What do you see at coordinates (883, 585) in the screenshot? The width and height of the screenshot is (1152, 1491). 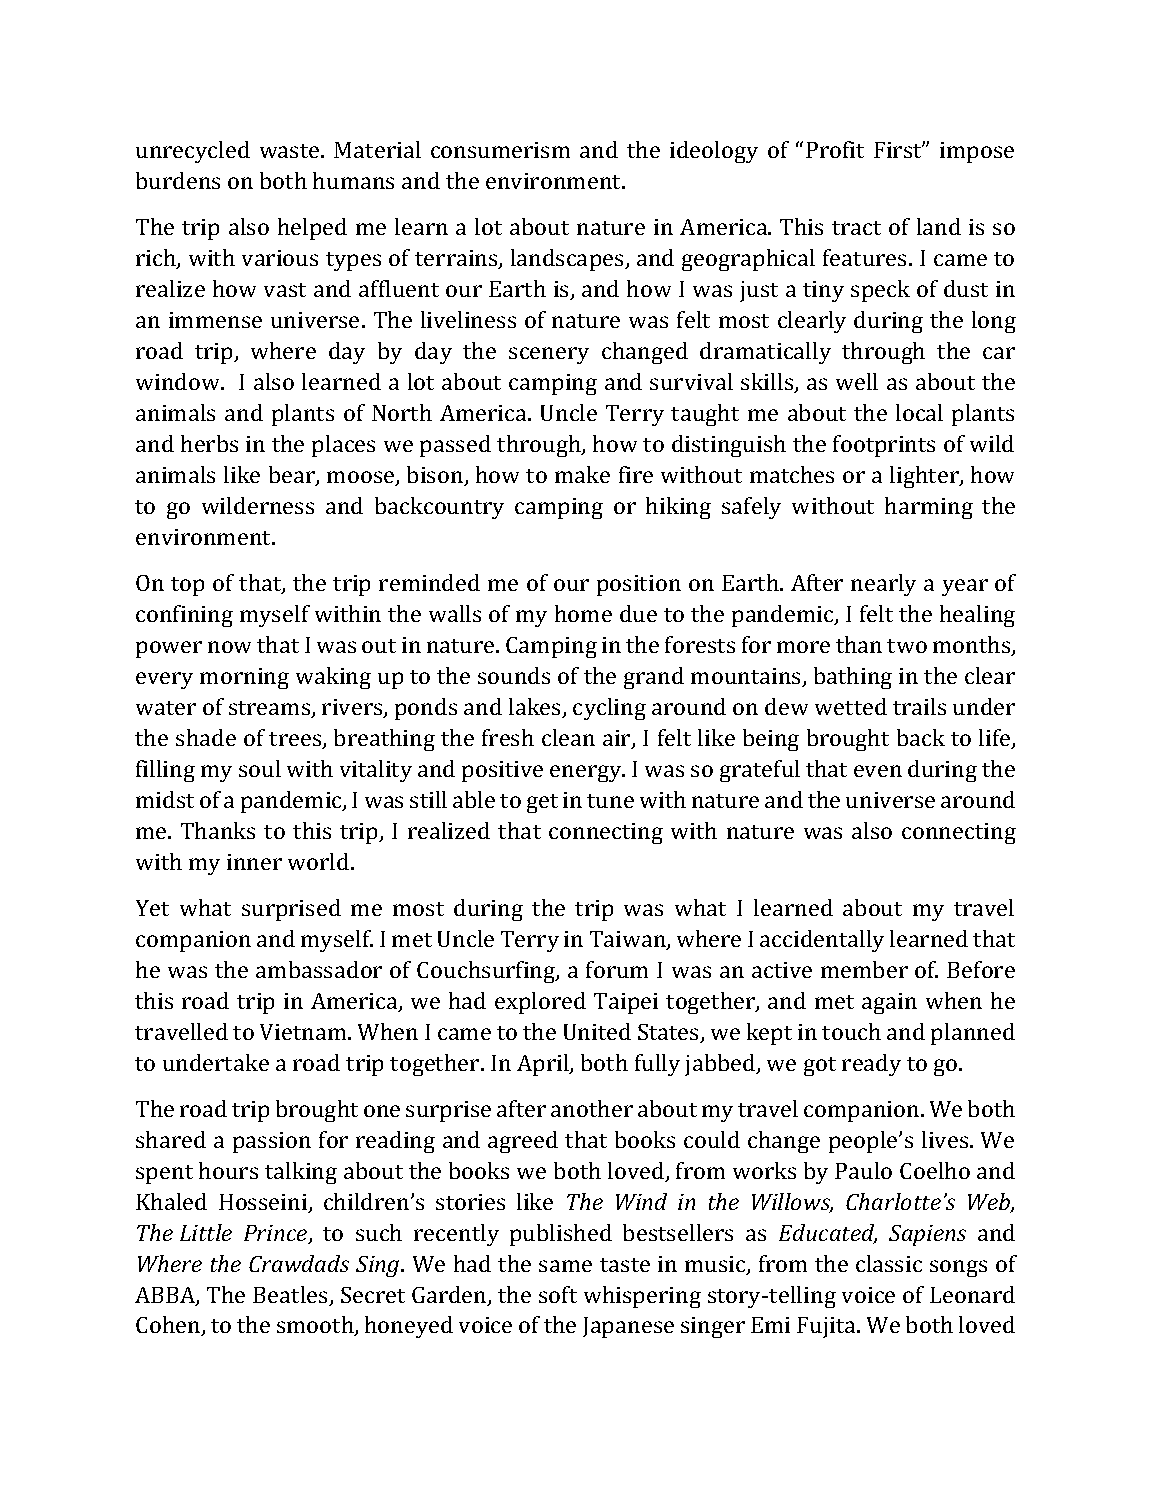 I see `nearly` at bounding box center [883, 585].
